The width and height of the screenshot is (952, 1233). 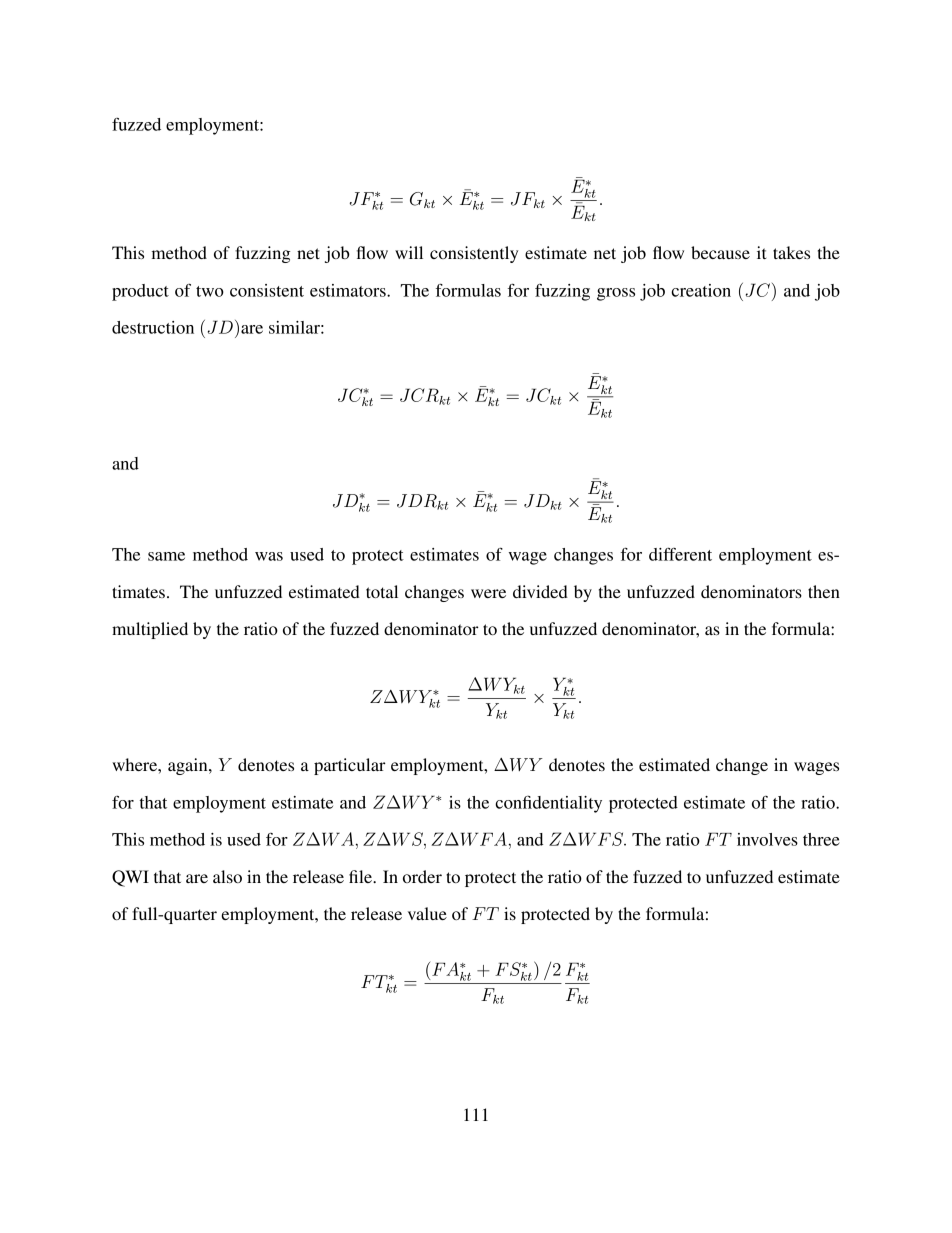 What do you see at coordinates (150, 630) in the screenshot?
I see `multiplied` at bounding box center [150, 630].
